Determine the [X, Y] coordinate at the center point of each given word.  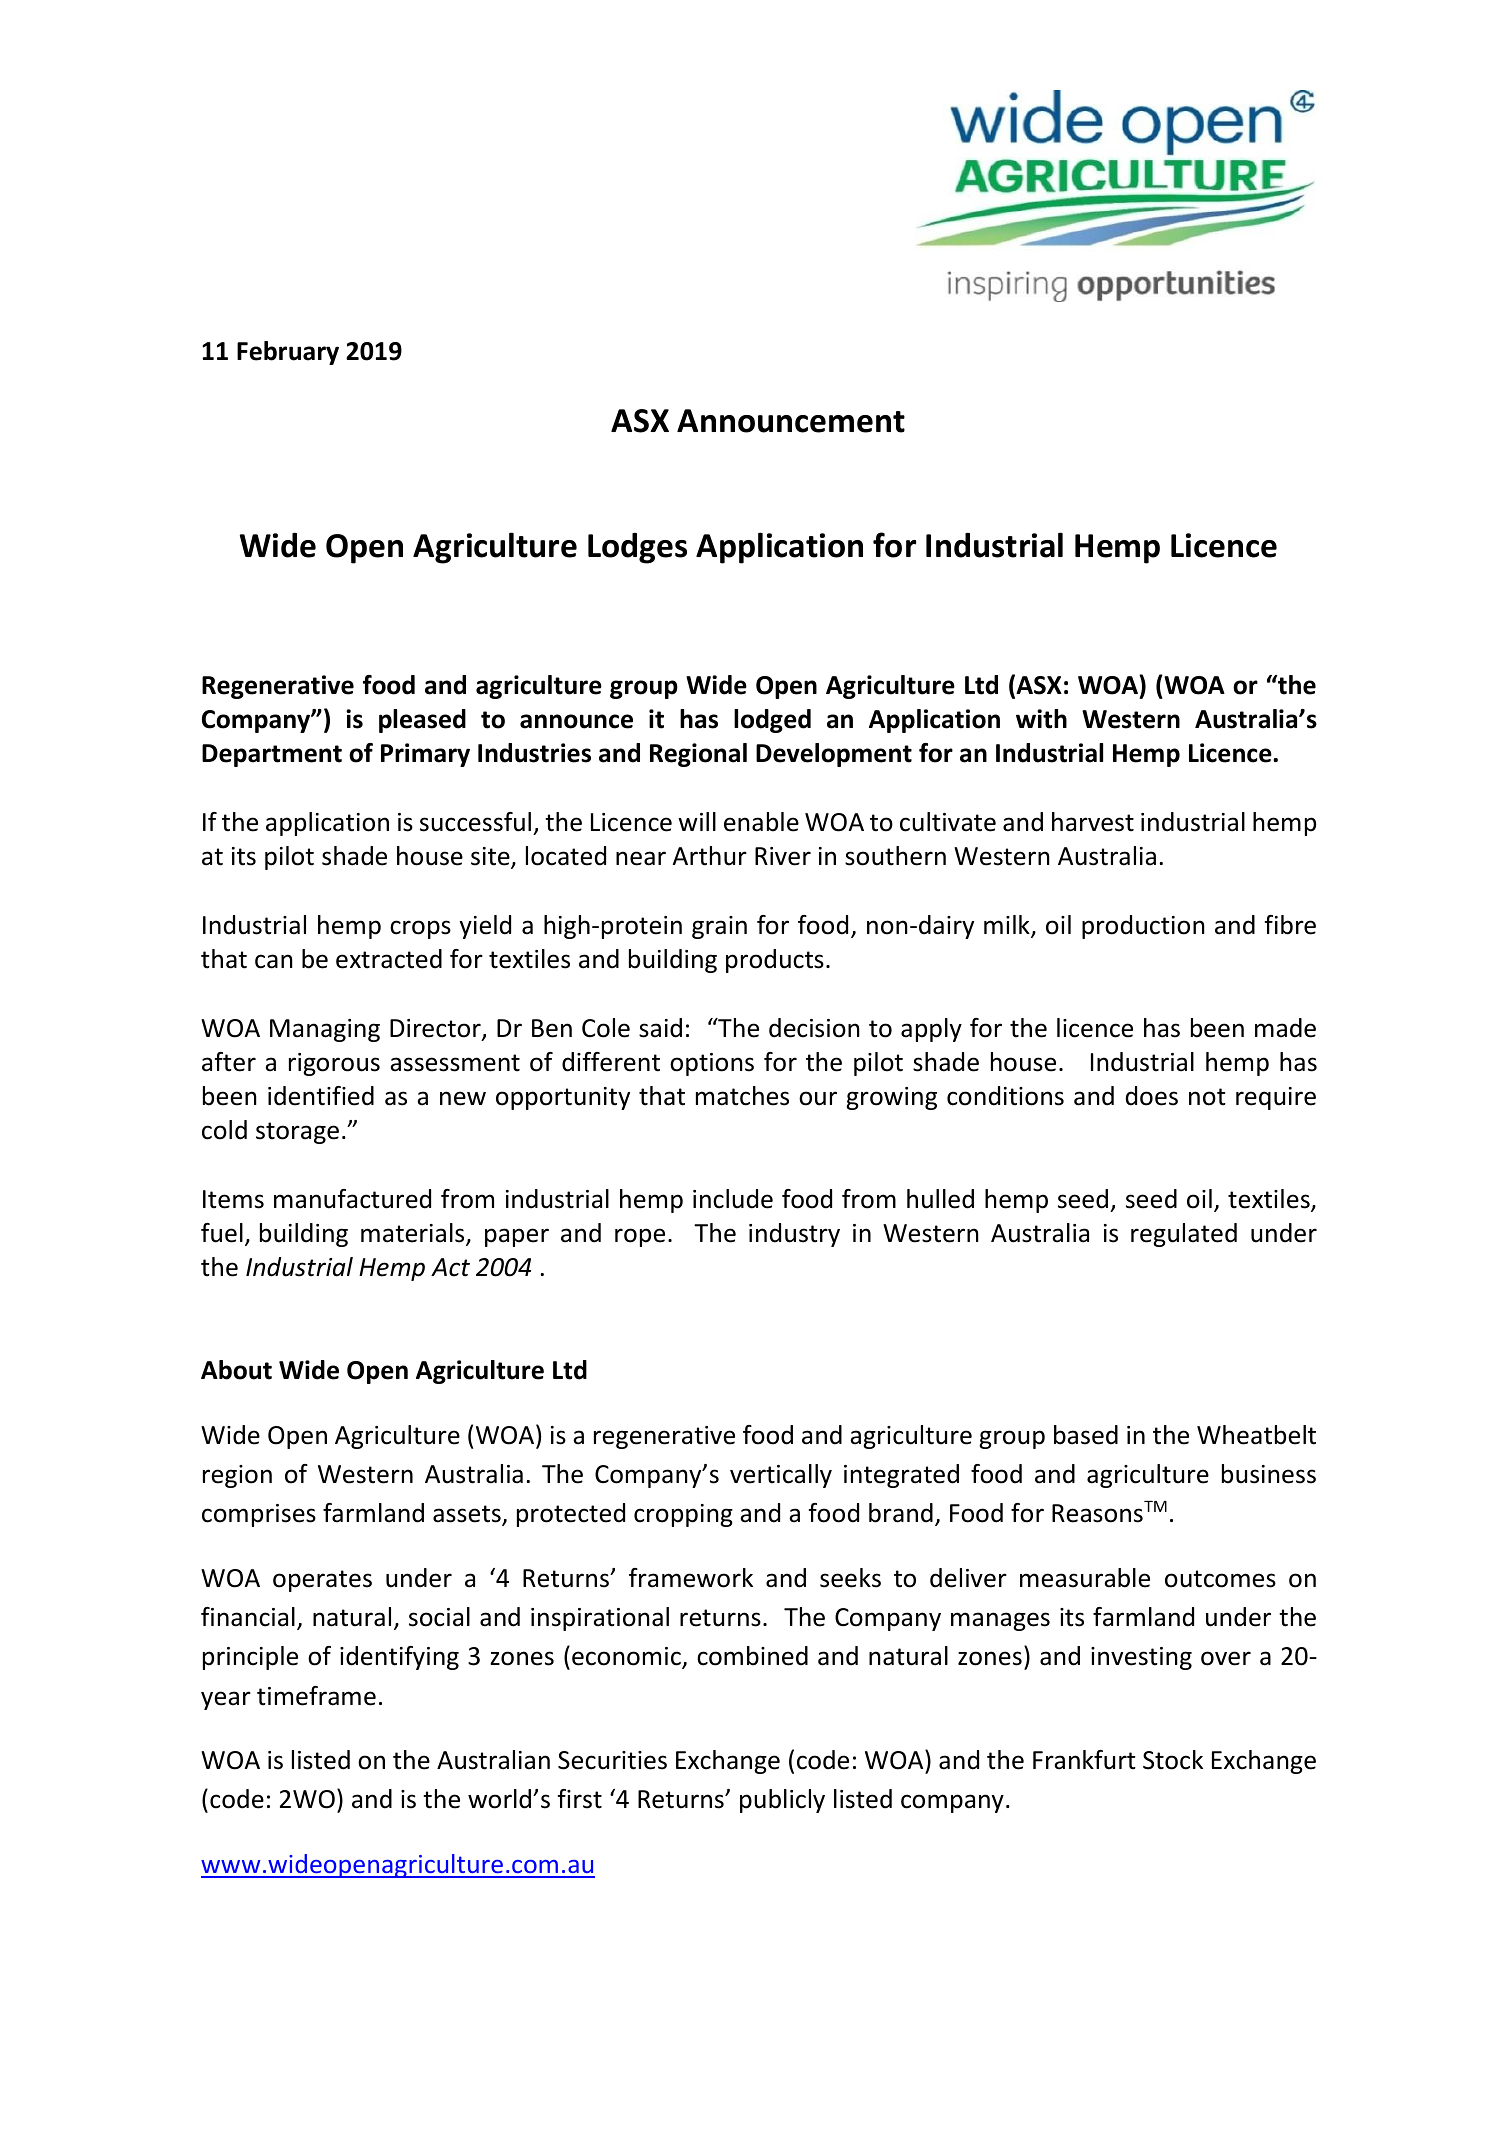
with [1041, 719]
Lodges [637, 548]
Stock [1173, 1760]
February [288, 353]
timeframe [316, 1696]
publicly [782, 1801]
